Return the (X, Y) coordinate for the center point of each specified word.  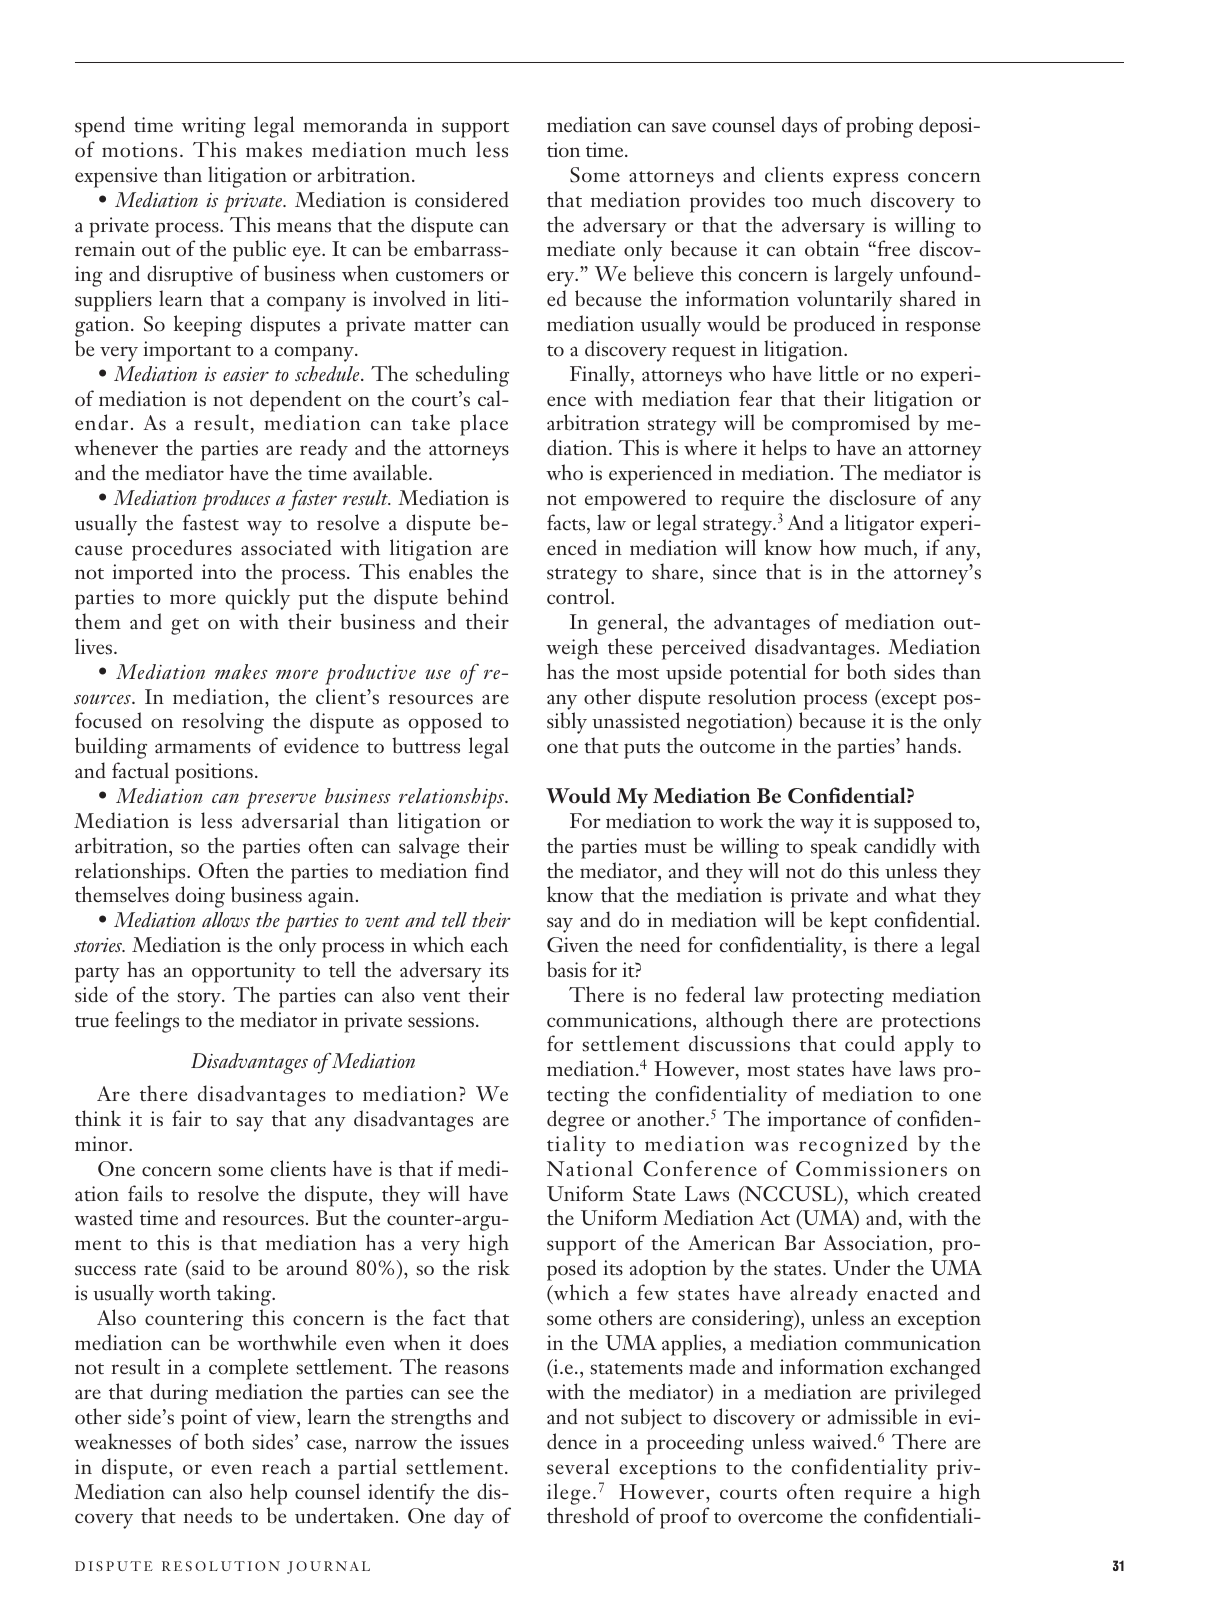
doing (200, 897)
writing (214, 127)
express (865, 180)
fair (187, 1118)
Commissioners (871, 1169)
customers (439, 276)
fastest (211, 522)
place (484, 425)
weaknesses (122, 1441)
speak (834, 848)
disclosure (872, 497)
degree (575, 1121)
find (492, 870)
